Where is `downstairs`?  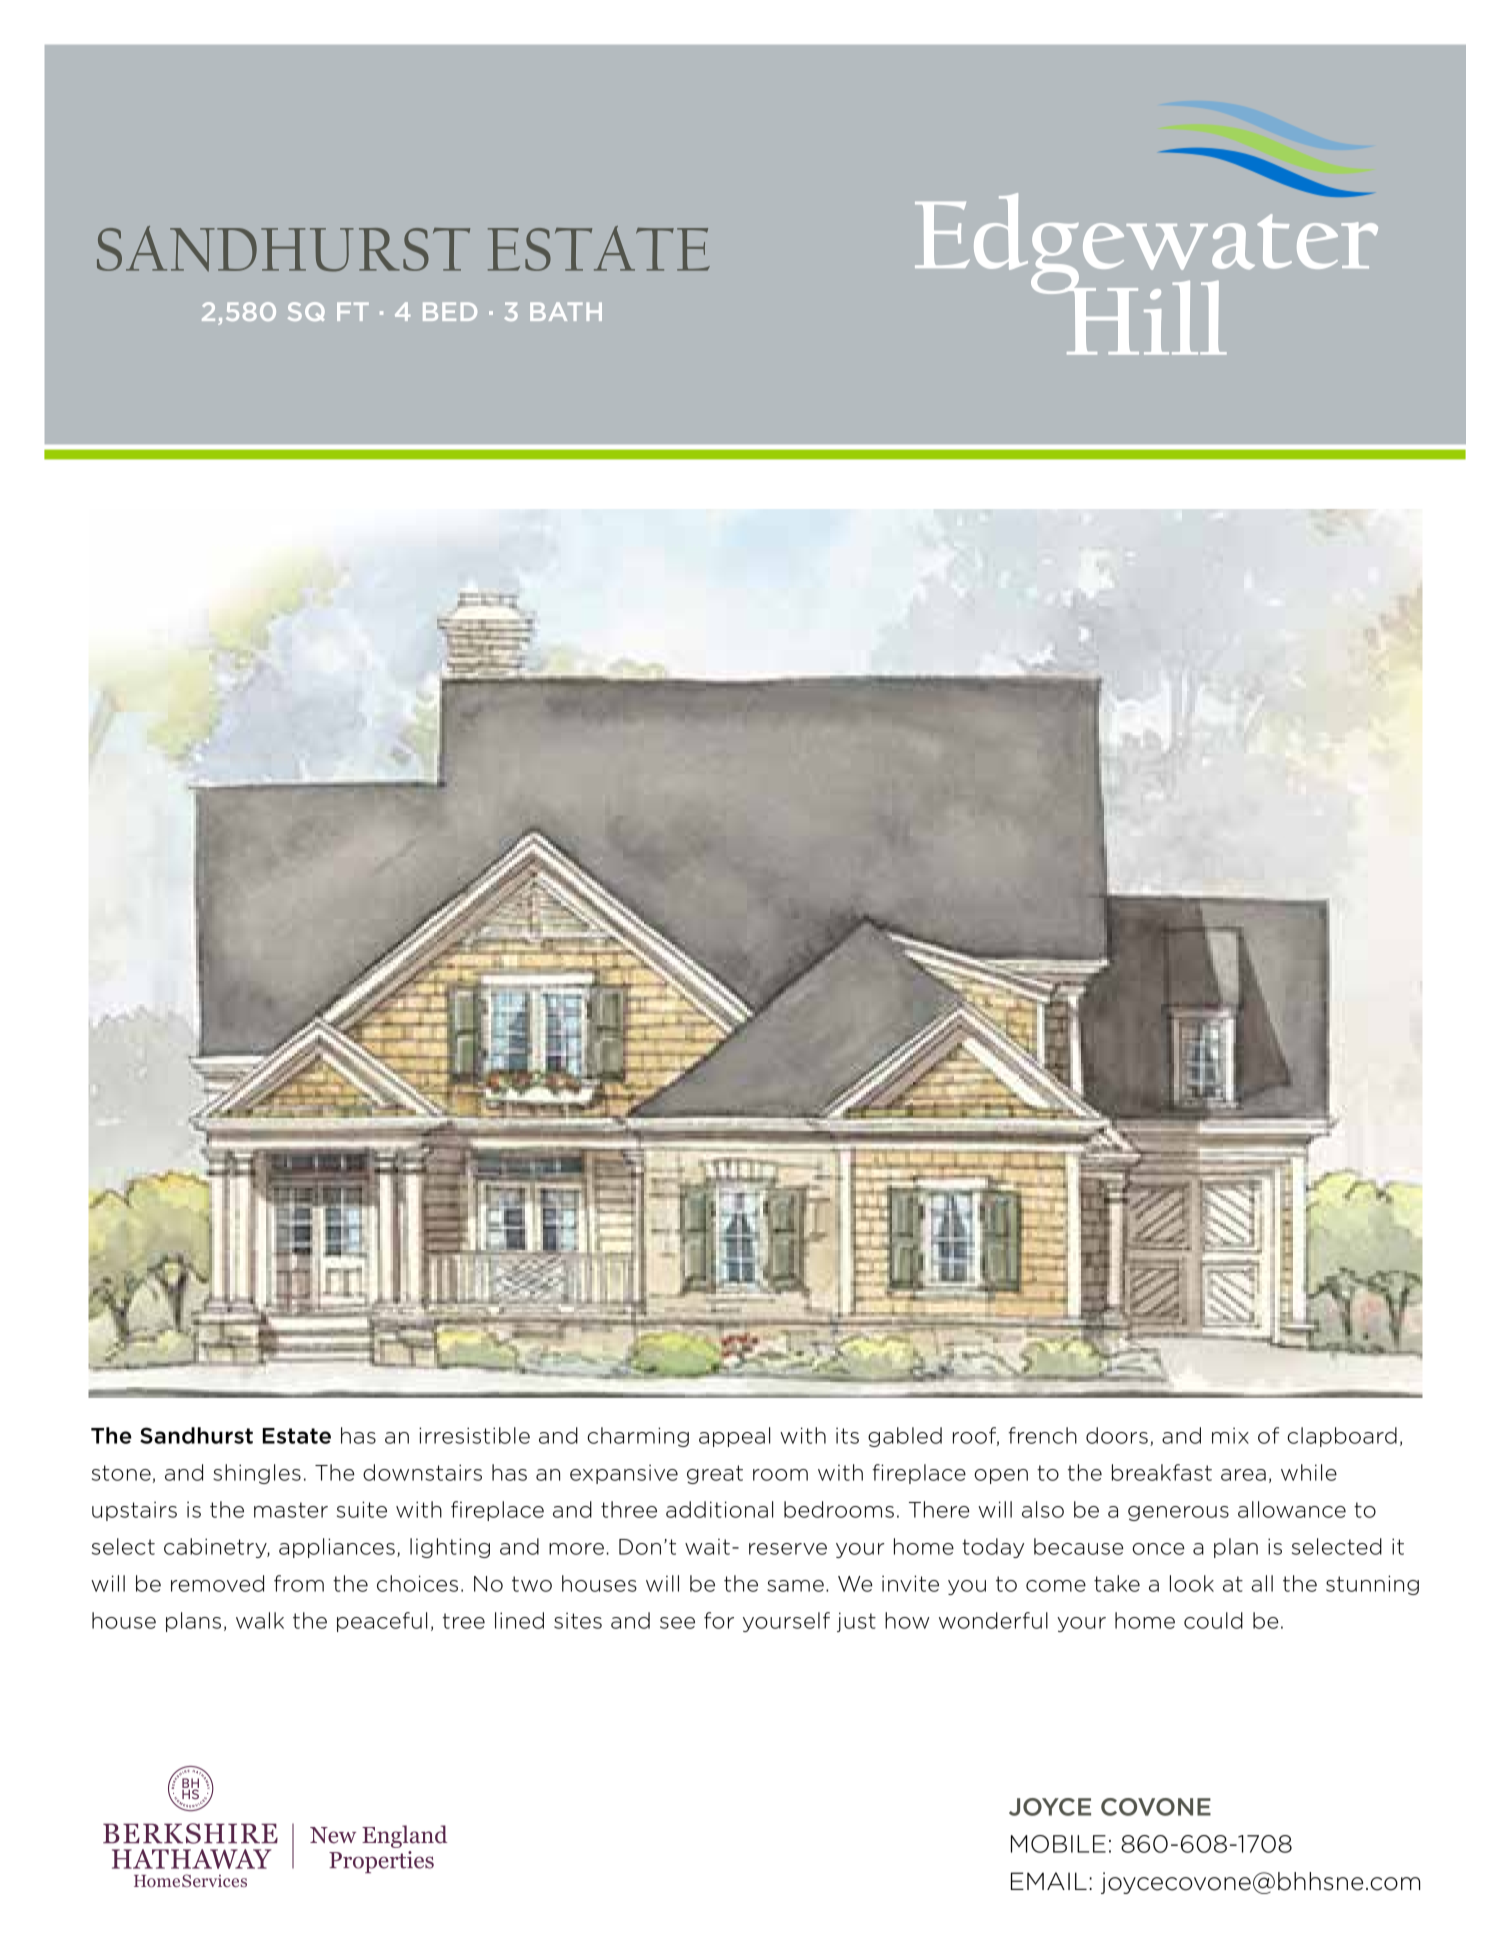 downstairs is located at coordinates (422, 1472).
